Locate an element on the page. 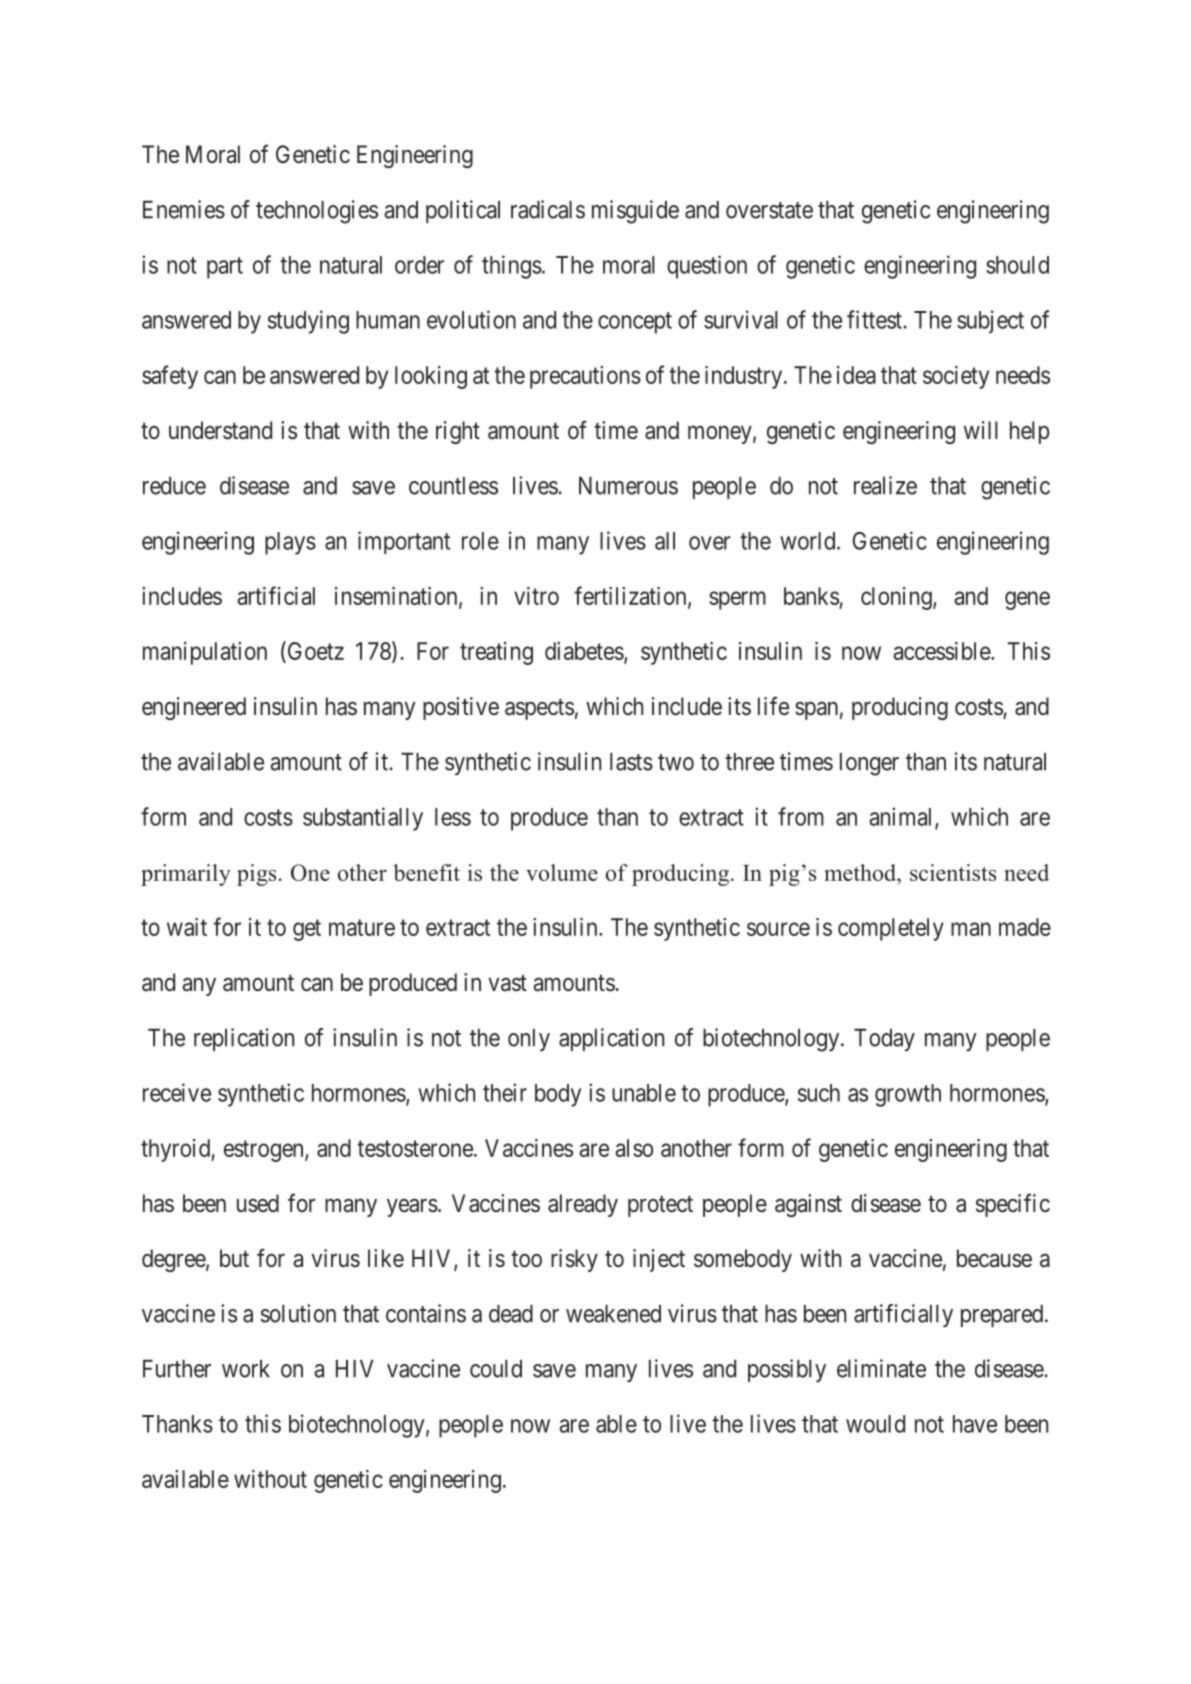 The image size is (1191, 1684). should is located at coordinates (1017, 265).
